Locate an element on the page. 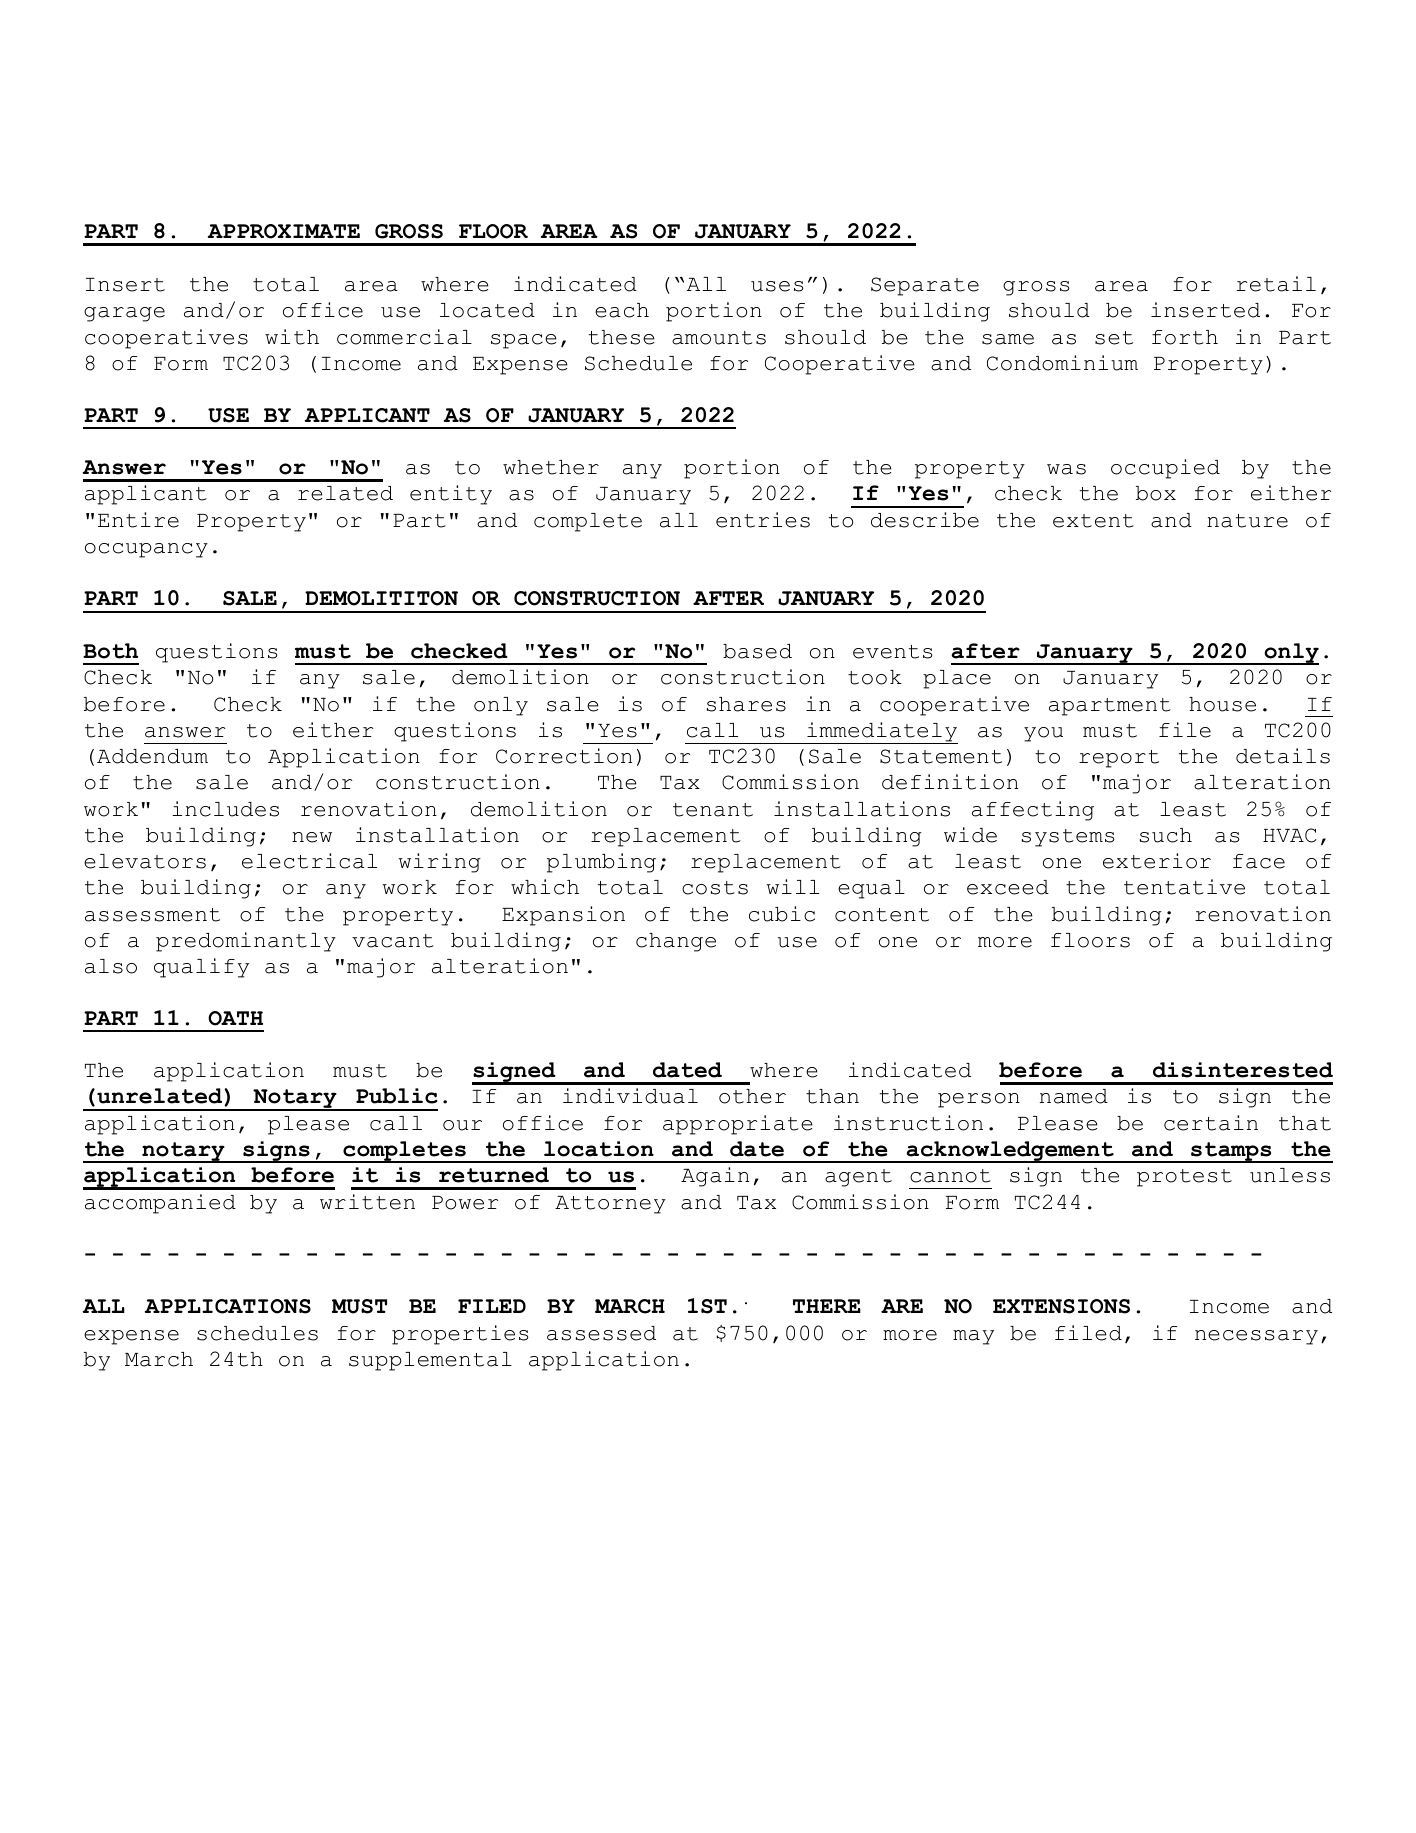 Image resolution: width=1416 pixels, height=1833 pixels. tentative is located at coordinates (1184, 887).
